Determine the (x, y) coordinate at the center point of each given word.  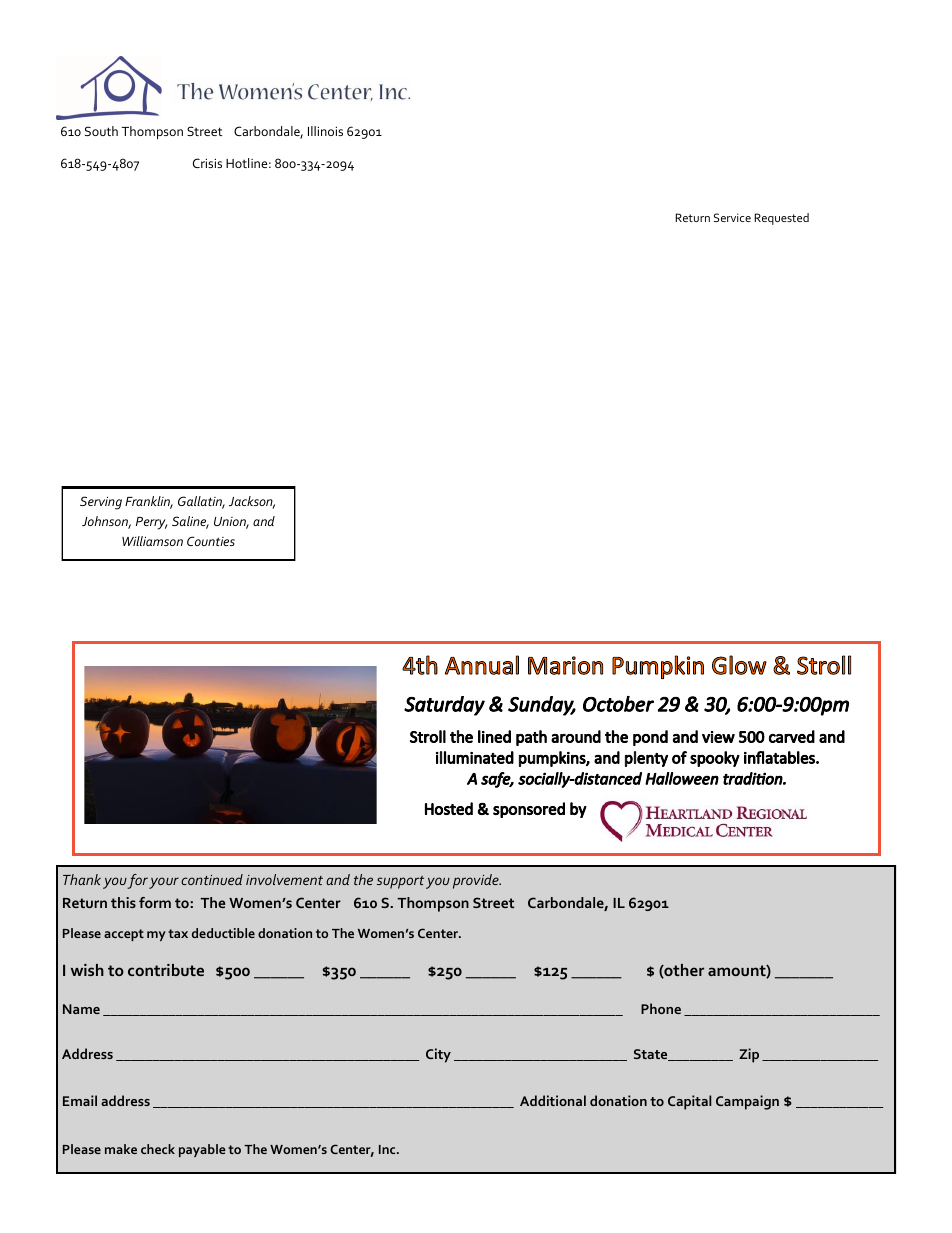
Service (732, 217)
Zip (749, 1055)
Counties (211, 541)
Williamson (152, 541)
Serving (101, 503)
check (158, 1149)
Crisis (207, 163)
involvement (284, 879)
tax (178, 933)
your (164, 883)
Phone (661, 1008)
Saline (190, 522)
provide (477, 881)
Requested (781, 219)
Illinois (325, 131)
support (400, 882)
